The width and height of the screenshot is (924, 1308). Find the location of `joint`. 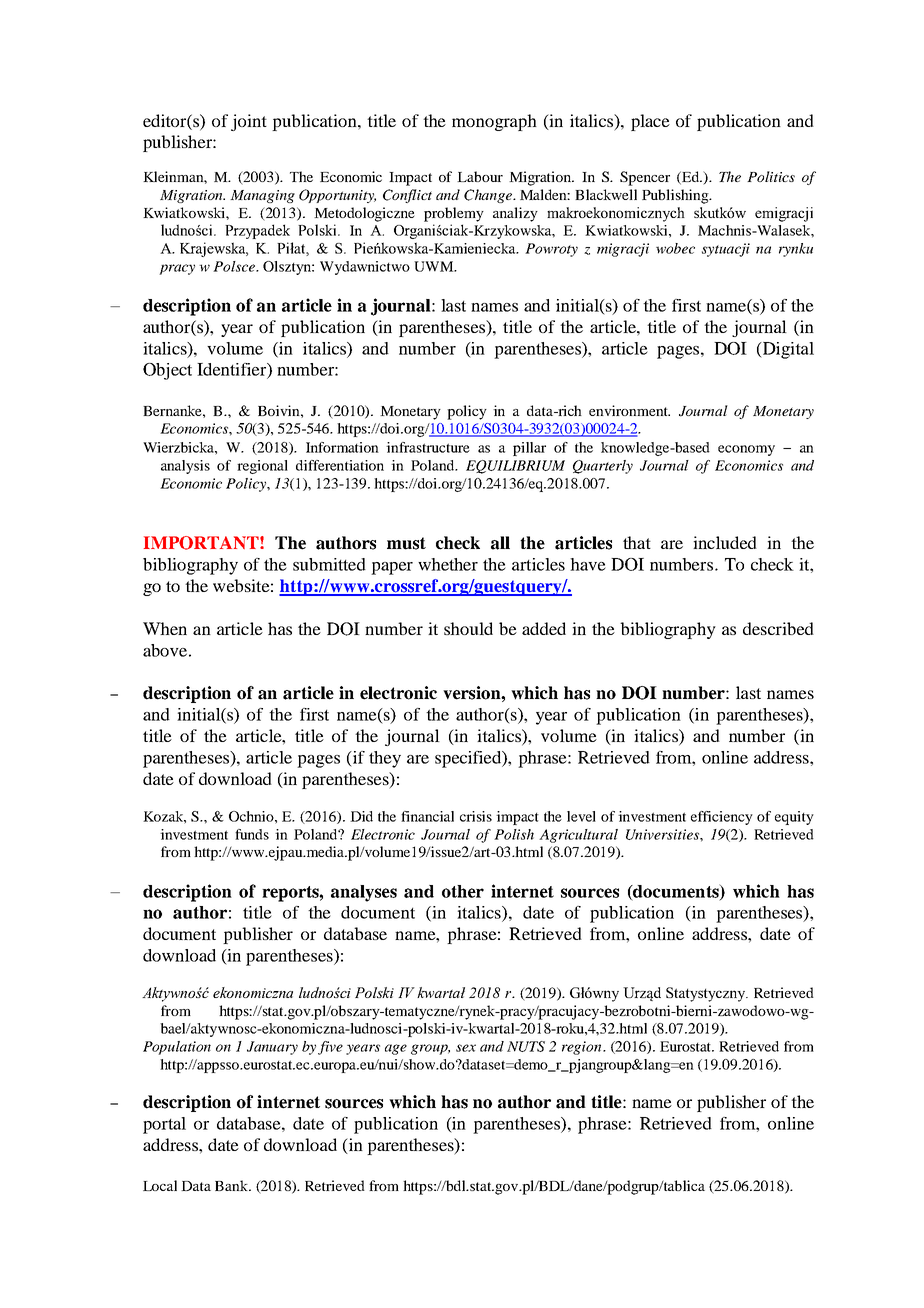

joint is located at coordinates (249, 122).
